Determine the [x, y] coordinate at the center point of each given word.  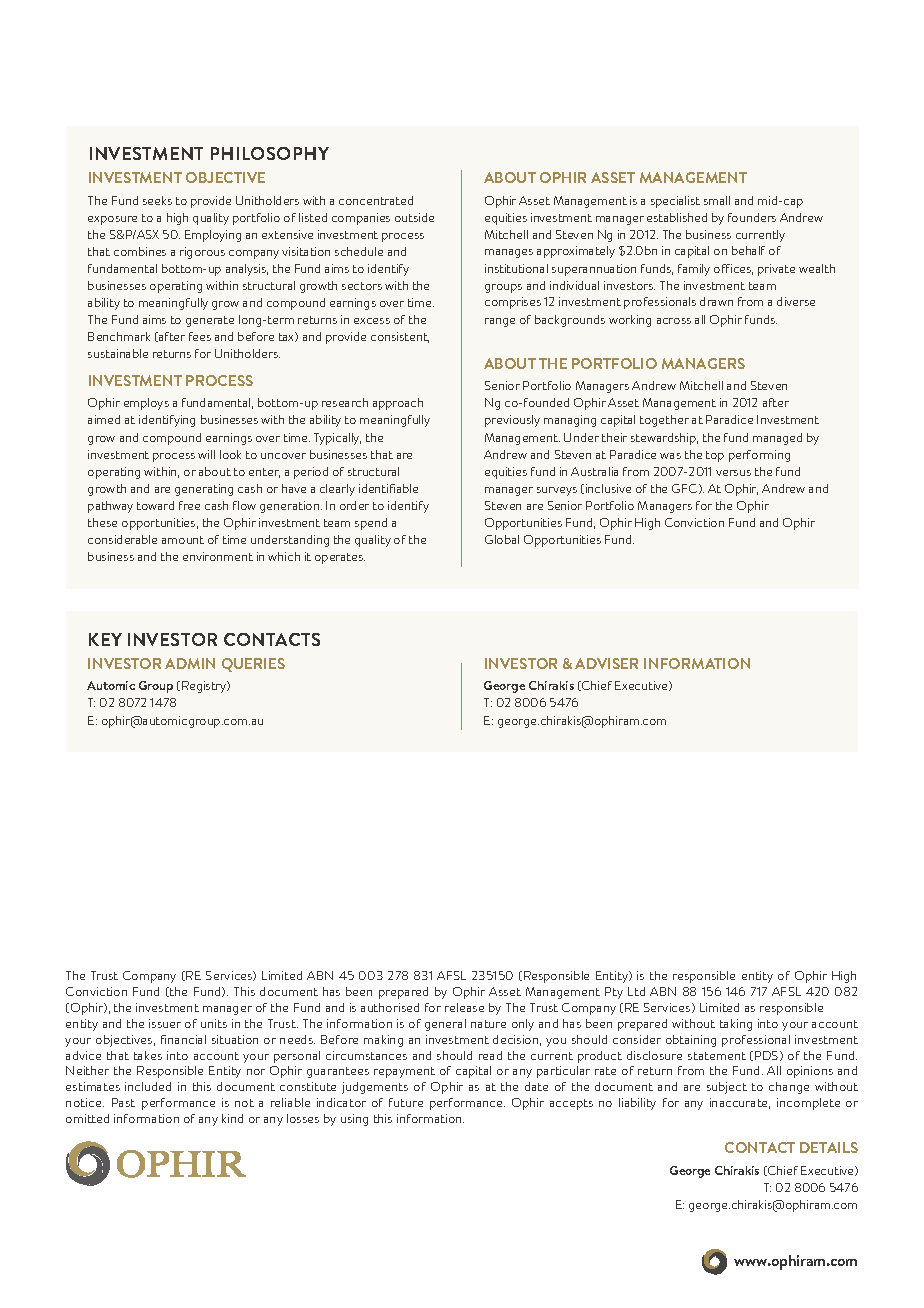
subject [727, 1088]
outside [414, 217]
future [406, 1102]
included [148, 1086]
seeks [157, 200]
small [717, 200]
